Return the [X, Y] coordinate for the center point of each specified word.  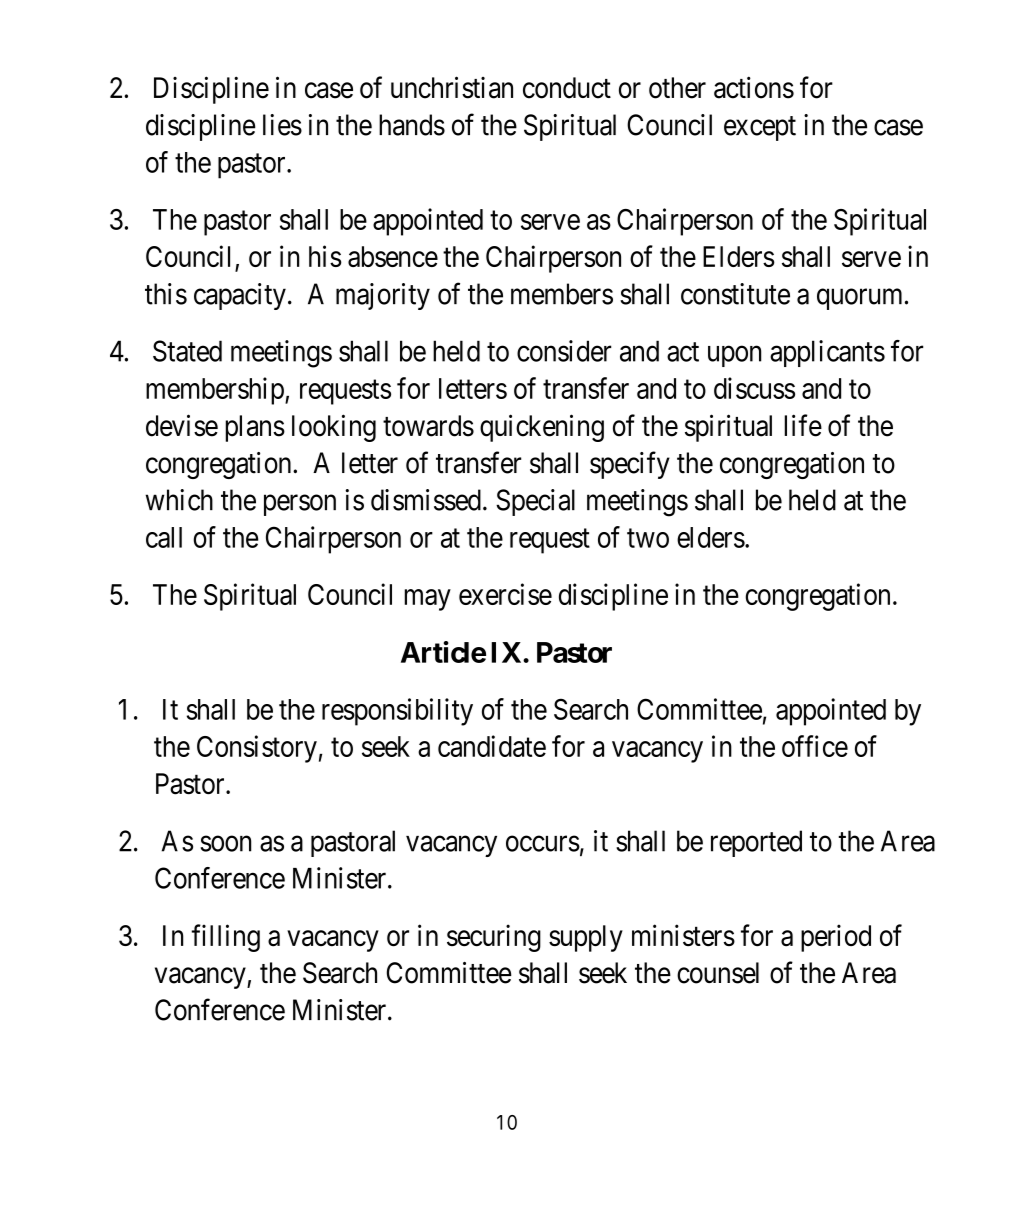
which [179, 500]
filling [225, 938]
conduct [567, 88]
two [648, 538]
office [815, 746]
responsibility [397, 712]
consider [564, 351]
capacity [240, 296]
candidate [492, 746]
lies [282, 125]
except [760, 128]
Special [535, 502]
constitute [735, 294]
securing [494, 938]
